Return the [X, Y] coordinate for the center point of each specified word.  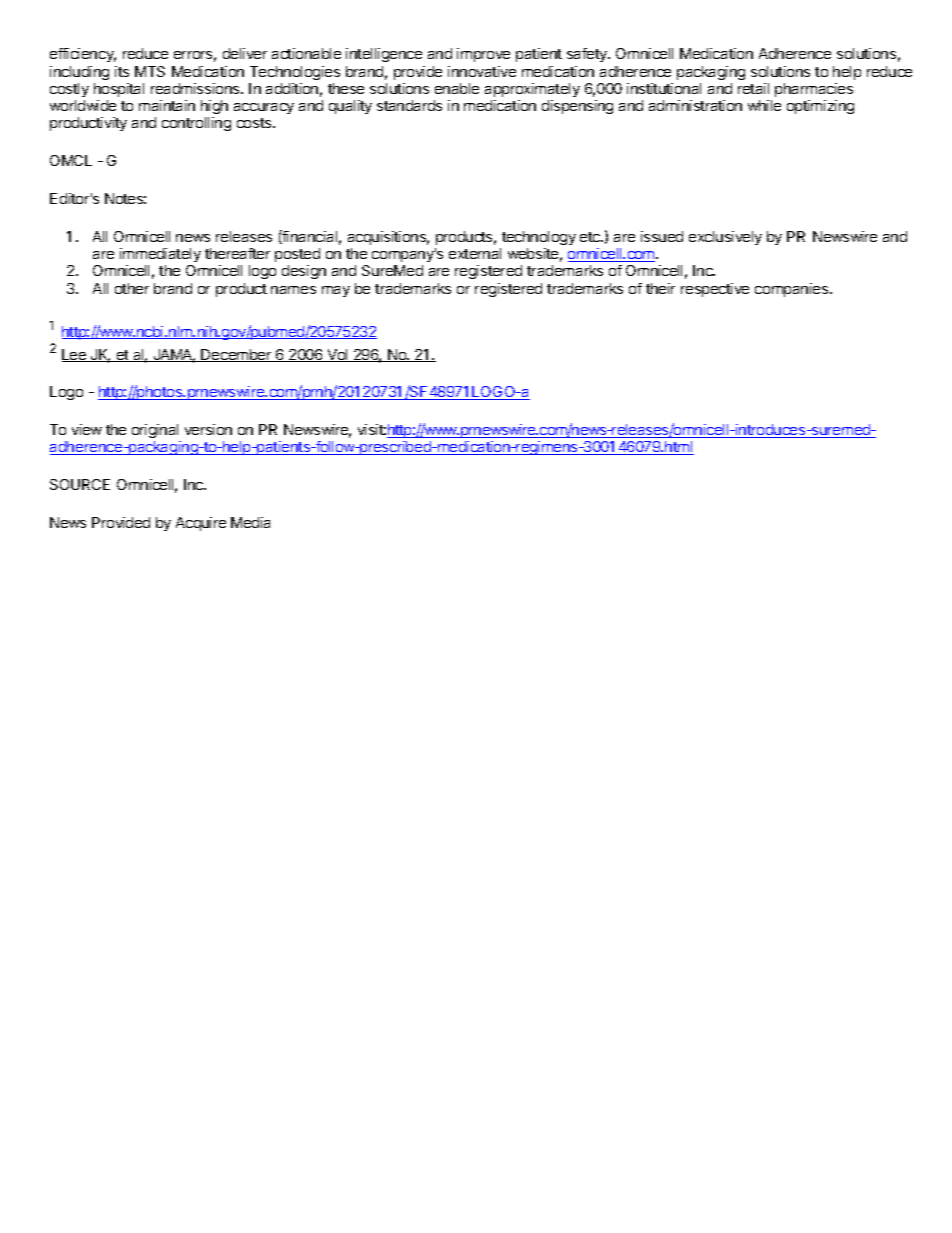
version [208, 429]
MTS [150, 71]
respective [715, 290]
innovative [482, 71]
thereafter [237, 253]
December [237, 355]
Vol [337, 355]
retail [753, 88]
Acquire [201, 524]
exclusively [725, 238]
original [155, 431]
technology [539, 238]
